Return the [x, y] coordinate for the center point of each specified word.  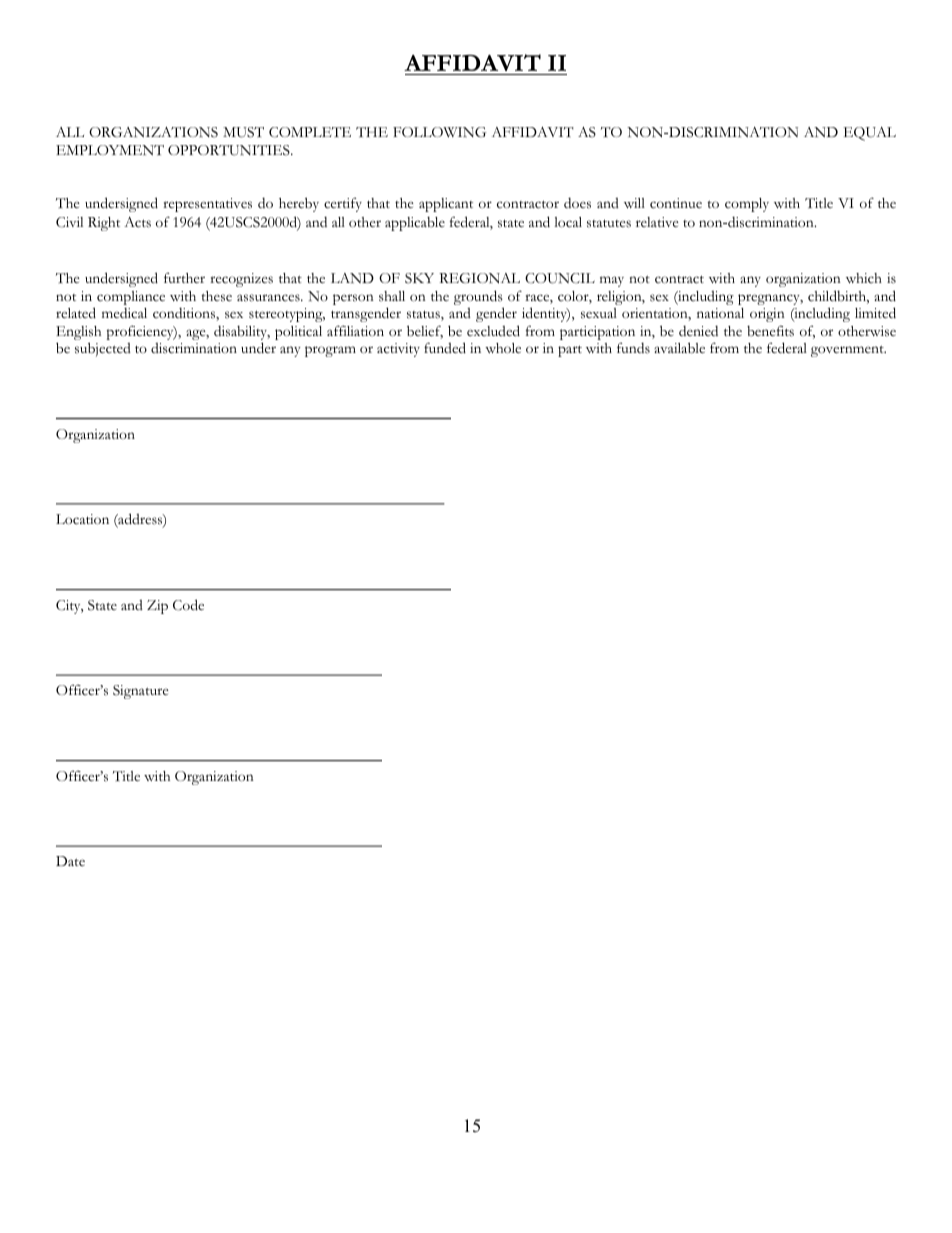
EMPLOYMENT [110, 150]
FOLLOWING [440, 132]
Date [70, 861]
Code [188, 605]
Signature [141, 692]
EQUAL [869, 134]
